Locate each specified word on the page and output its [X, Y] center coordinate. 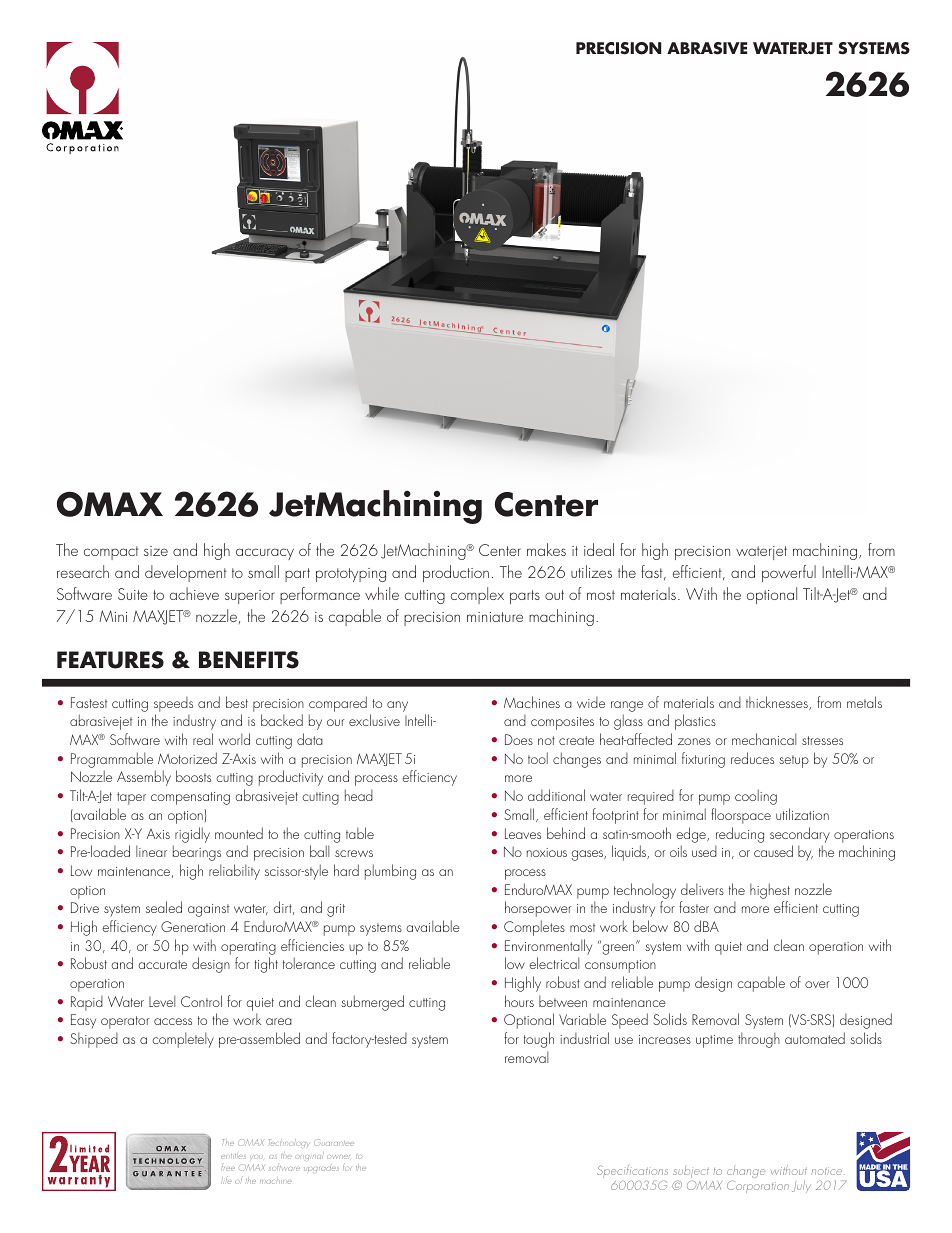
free [228, 1168]
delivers [702, 889]
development [186, 573]
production [456, 573]
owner [338, 1157]
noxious [547, 852]
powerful [789, 573]
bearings [197, 853]
